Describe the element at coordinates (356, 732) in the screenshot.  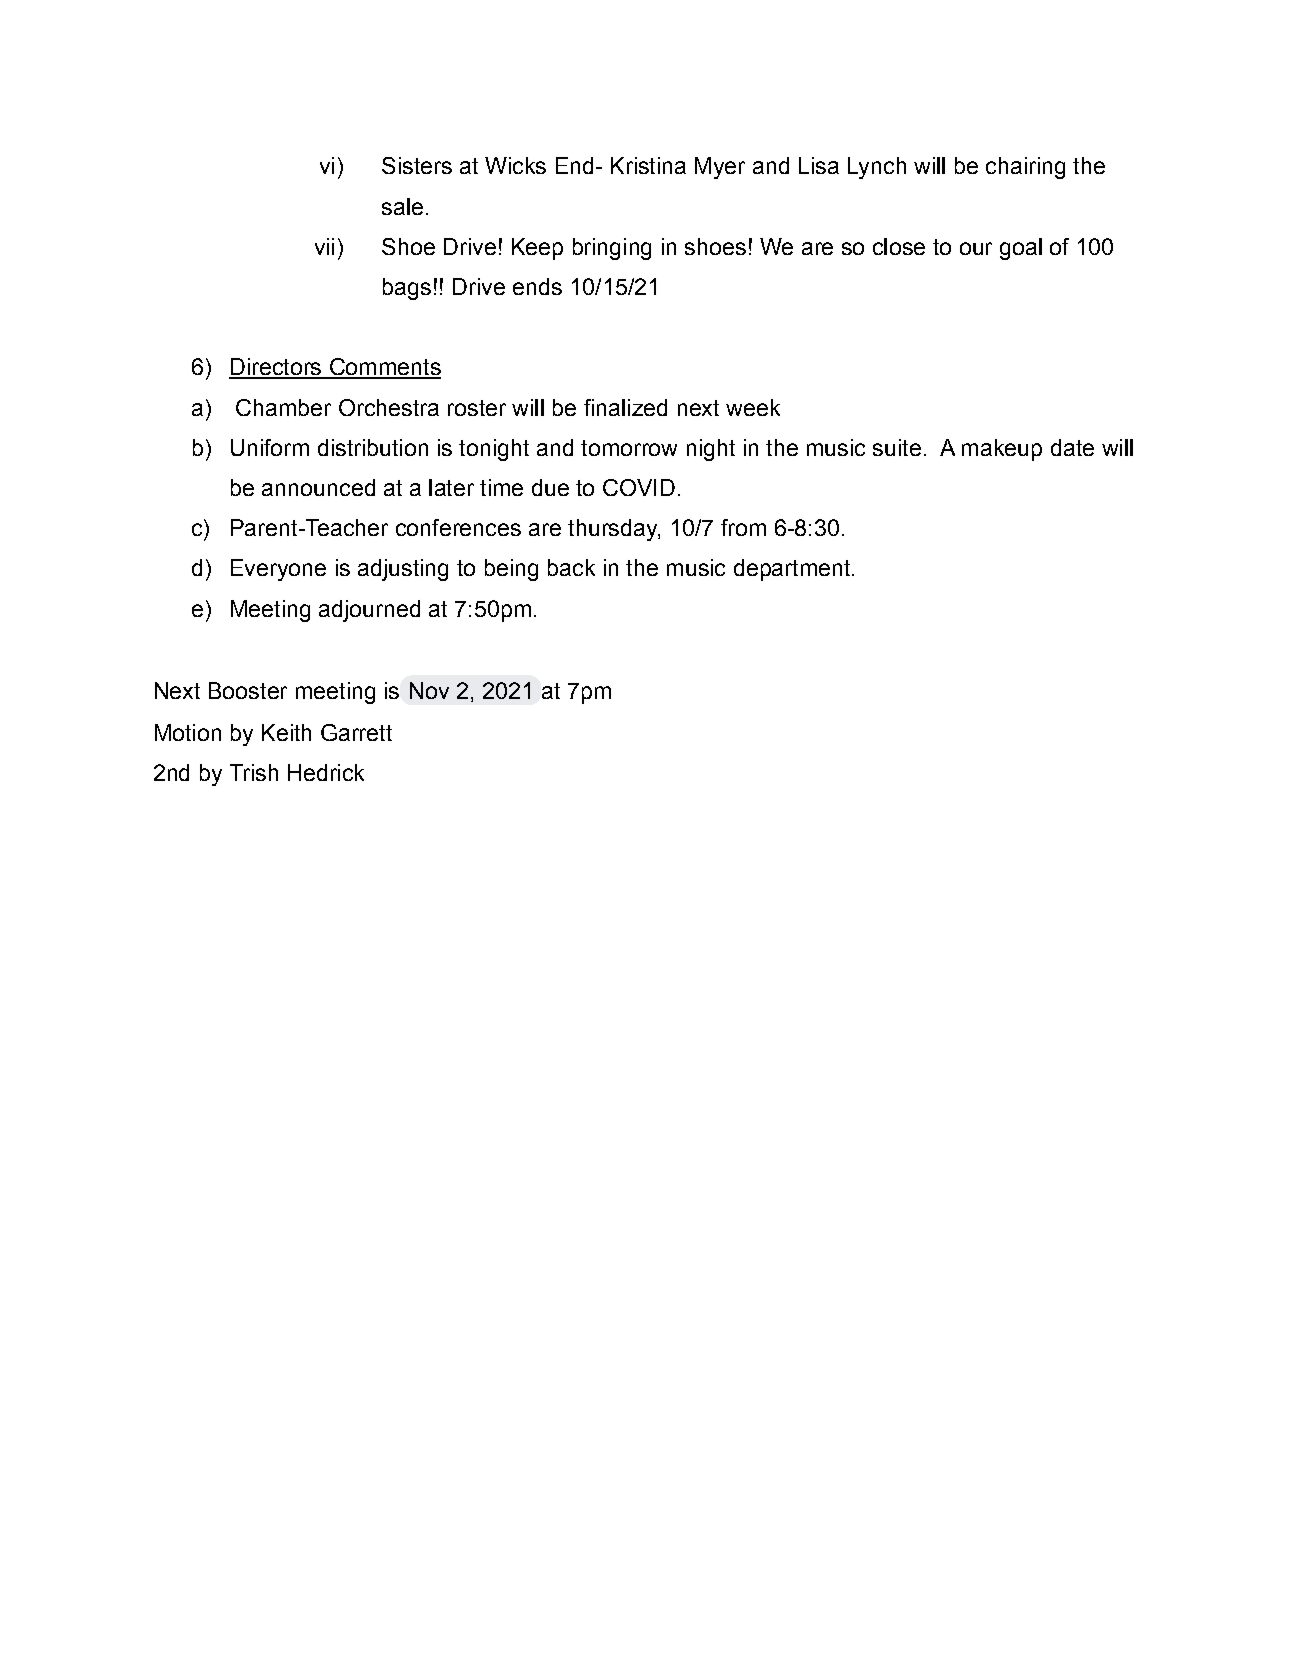
I see `Garrett` at that location.
